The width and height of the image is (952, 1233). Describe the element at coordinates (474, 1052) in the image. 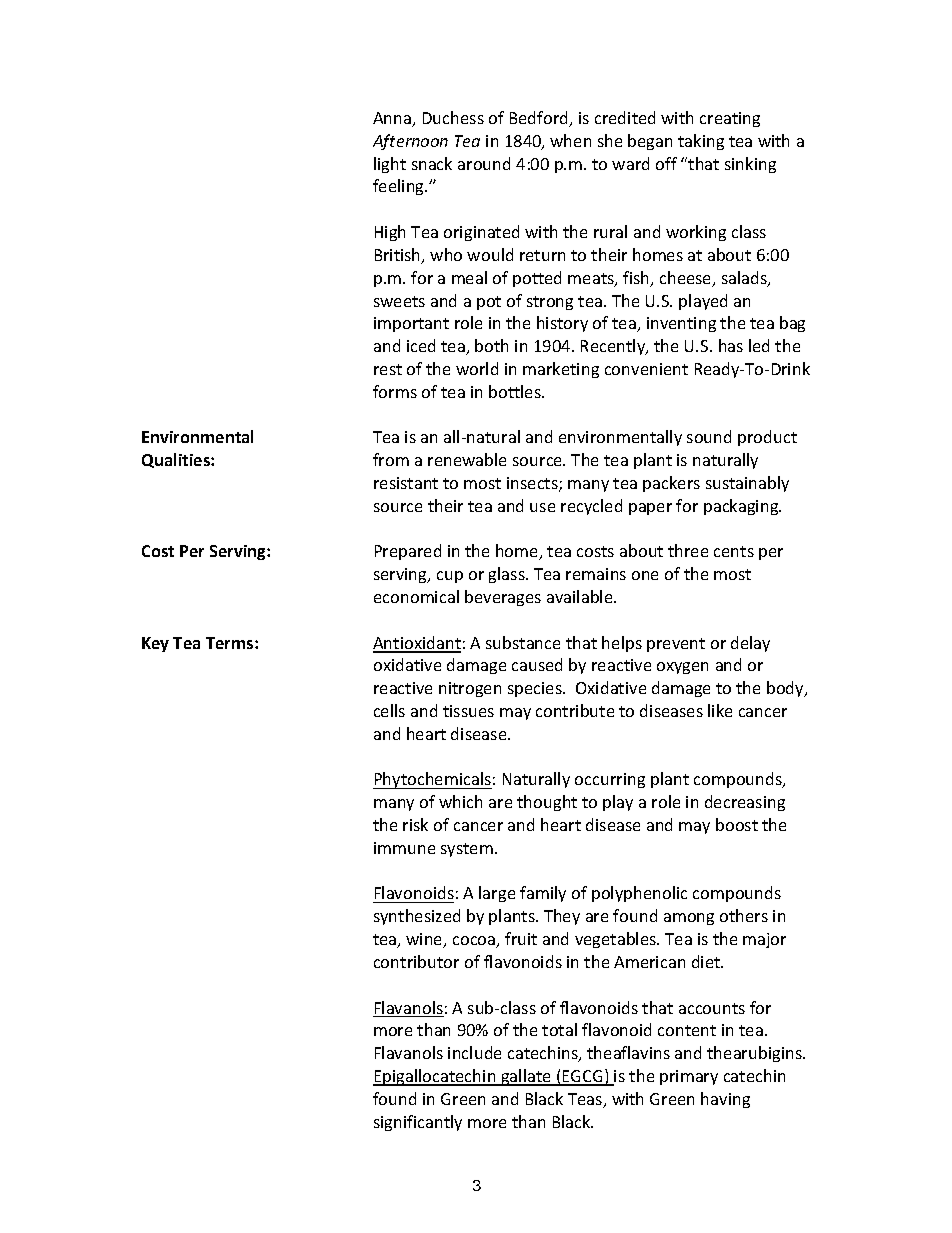

I see `include` at that location.
